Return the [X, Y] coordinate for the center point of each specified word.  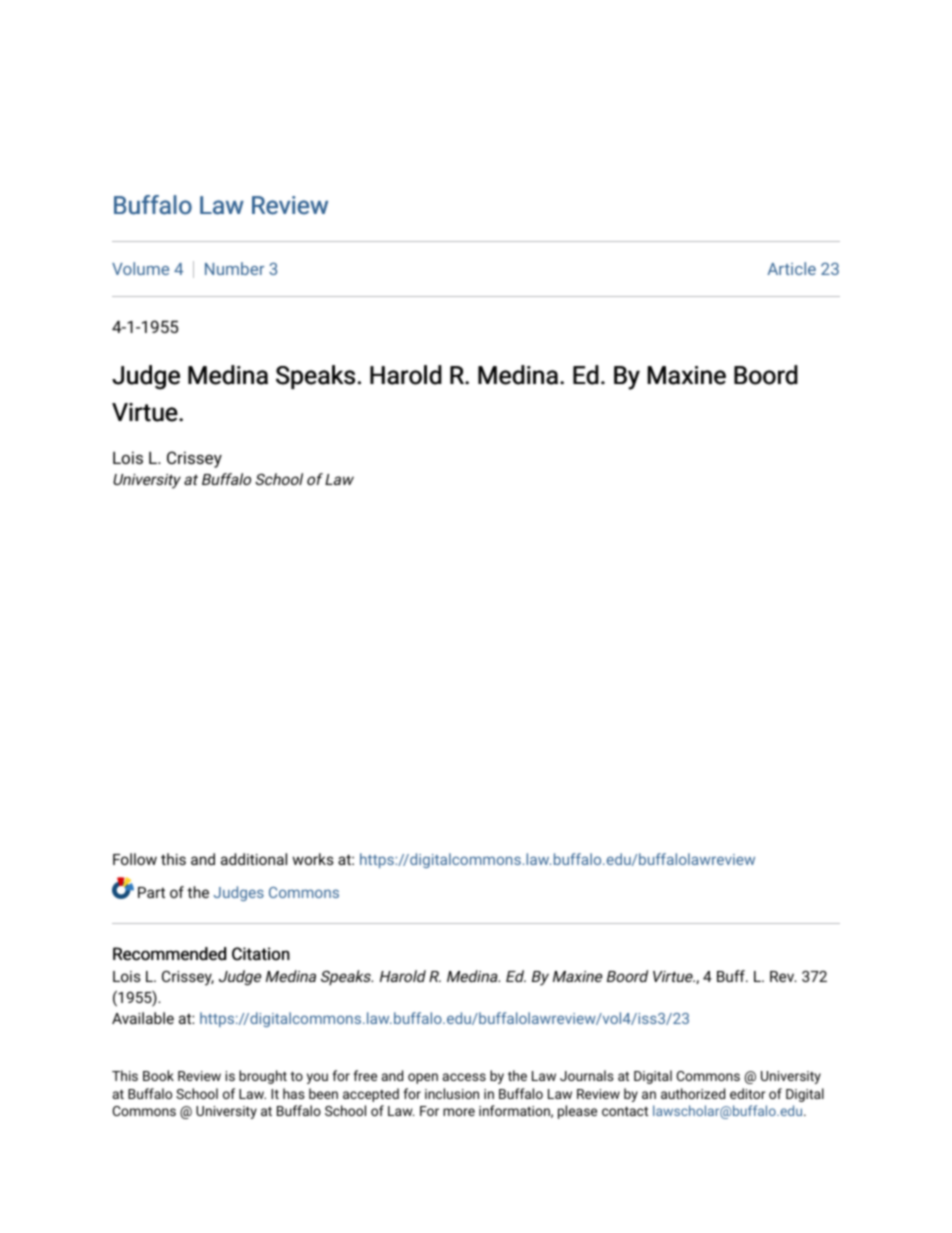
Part [151, 892]
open [423, 1078]
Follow [135, 859]
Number [234, 268]
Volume [140, 268]
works [313, 859]
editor [748, 1093]
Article [791, 268]
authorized [693, 1093]
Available [143, 1018]
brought [263, 1077]
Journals [587, 1075]
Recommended [169, 954]
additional [254, 859]
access [464, 1077]
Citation [261, 954]
